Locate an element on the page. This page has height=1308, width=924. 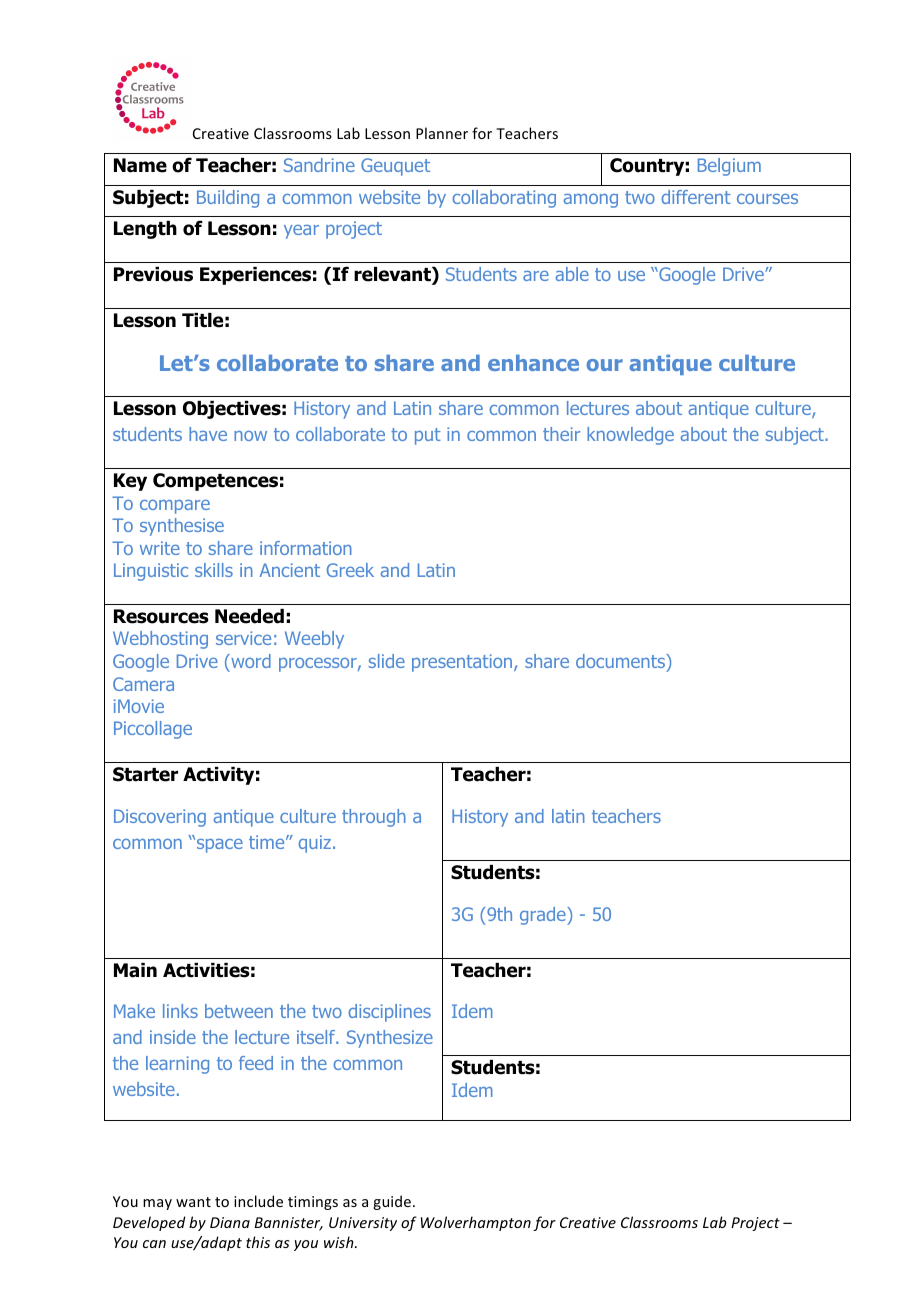
collaborating is located at coordinates (504, 199).
